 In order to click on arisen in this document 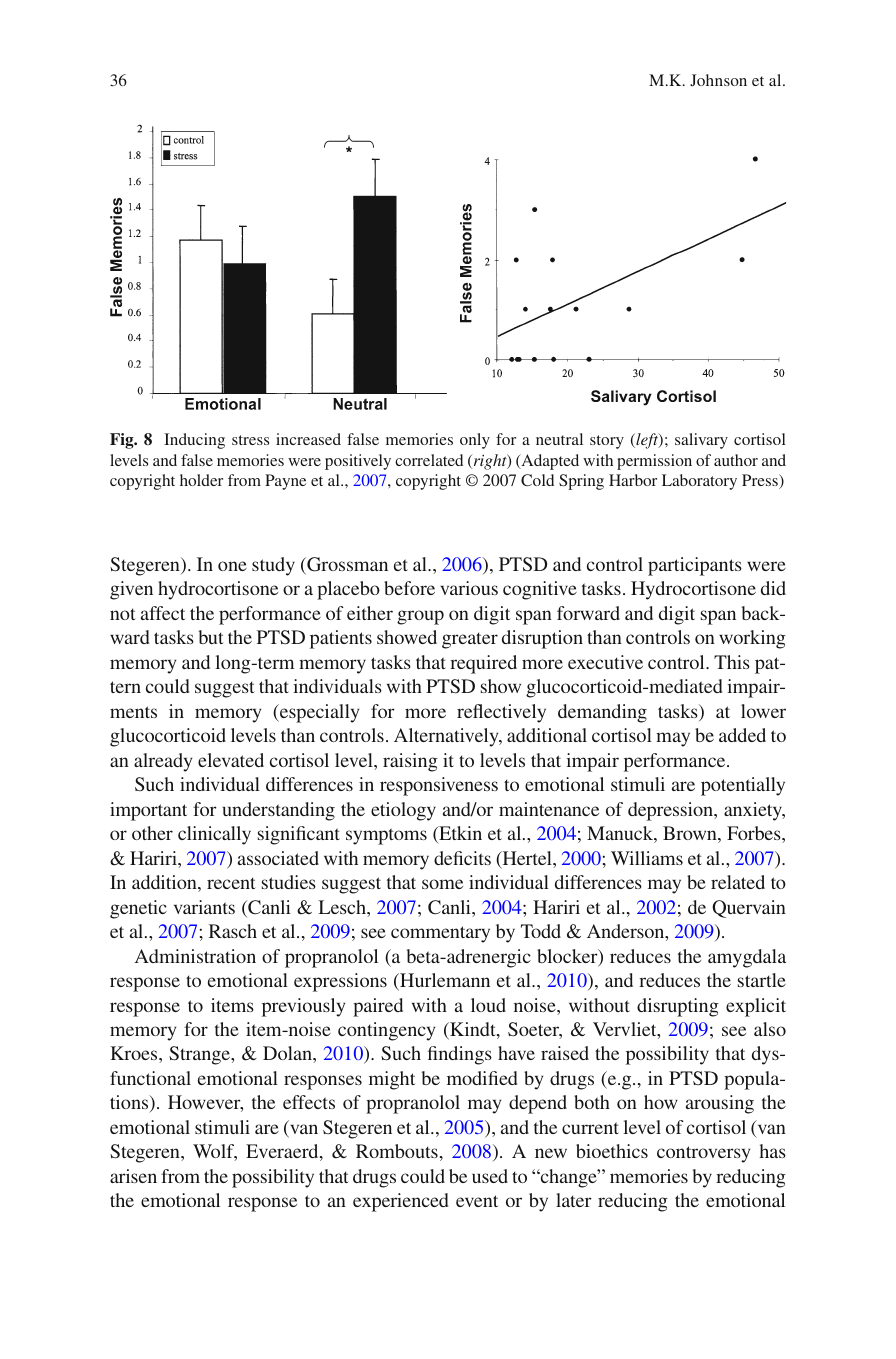, I will do `click(133, 1176)`.
